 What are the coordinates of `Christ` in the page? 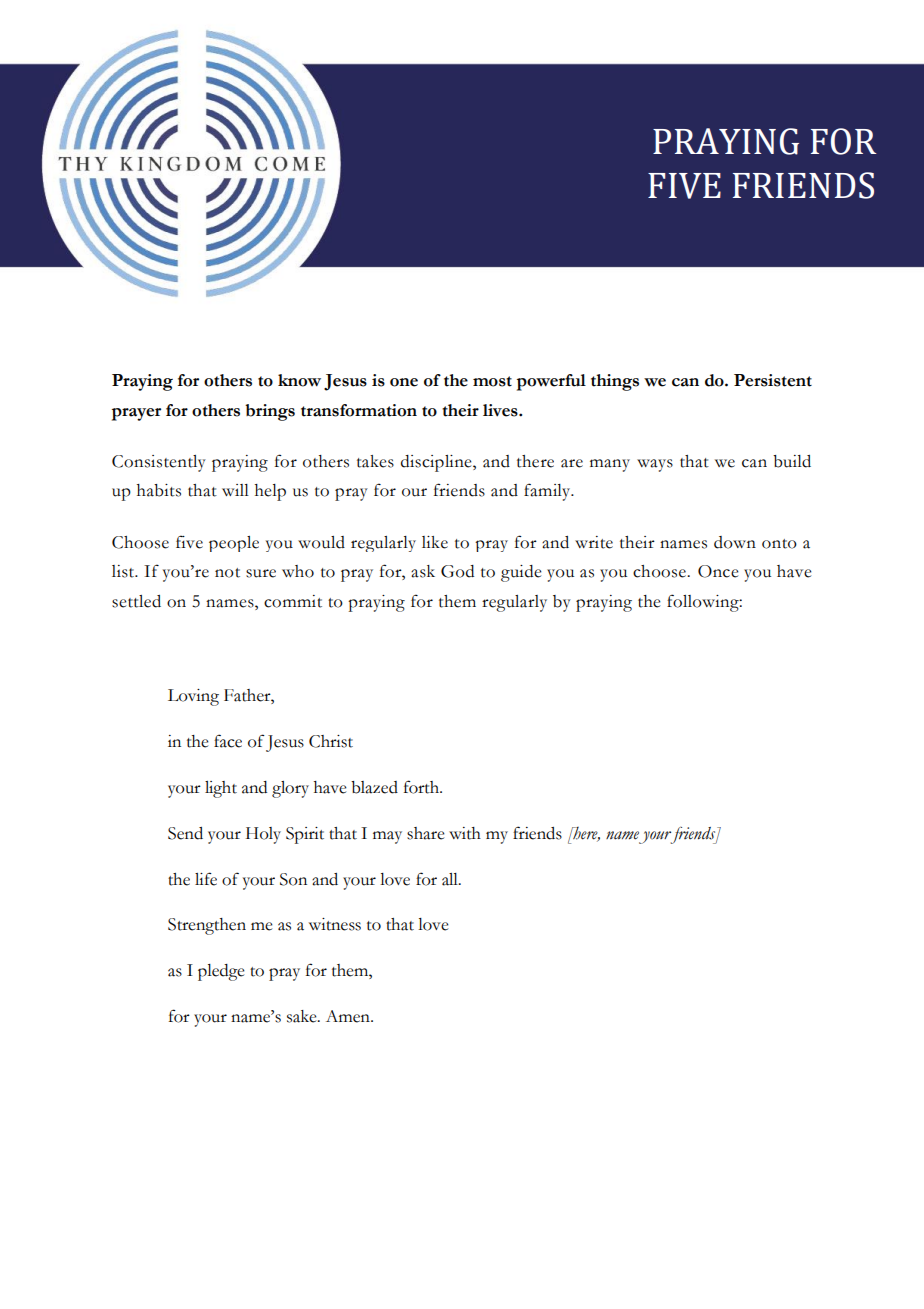 It's located at (331, 741).
